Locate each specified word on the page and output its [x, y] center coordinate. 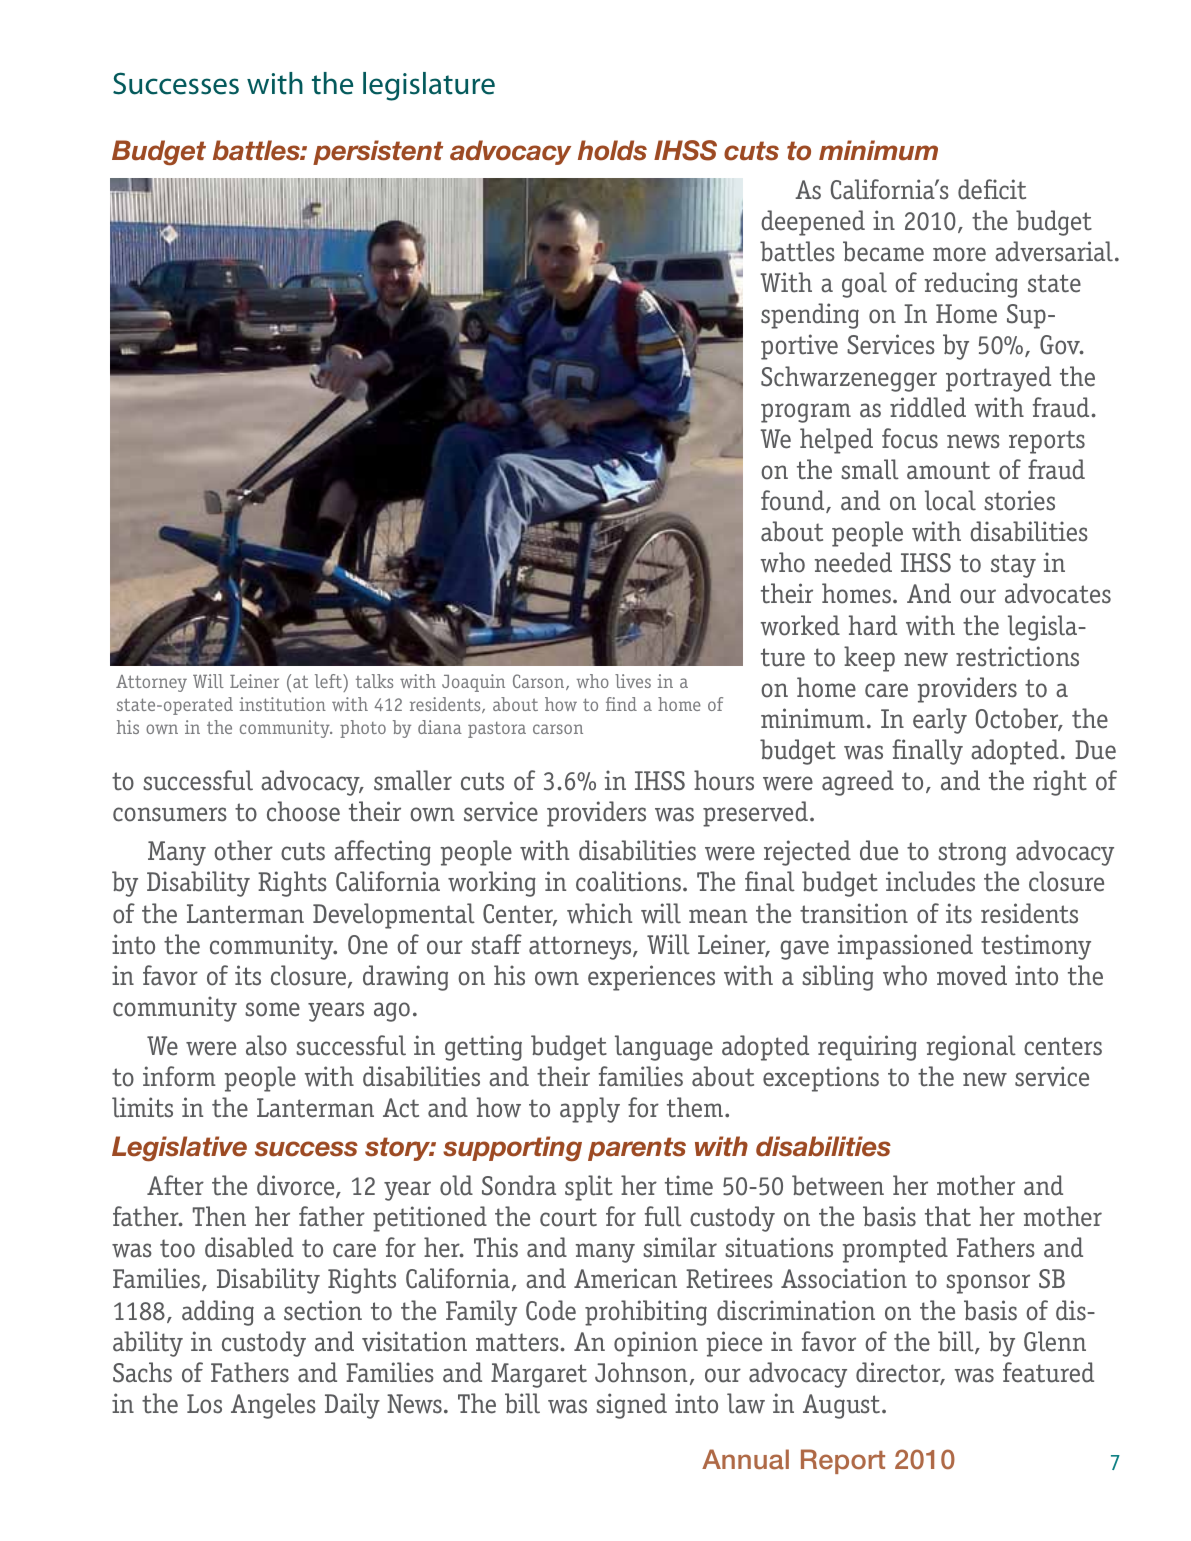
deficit [992, 189]
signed [631, 1406]
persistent [378, 152]
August [841, 1406]
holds [612, 150]
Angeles [273, 1406]
